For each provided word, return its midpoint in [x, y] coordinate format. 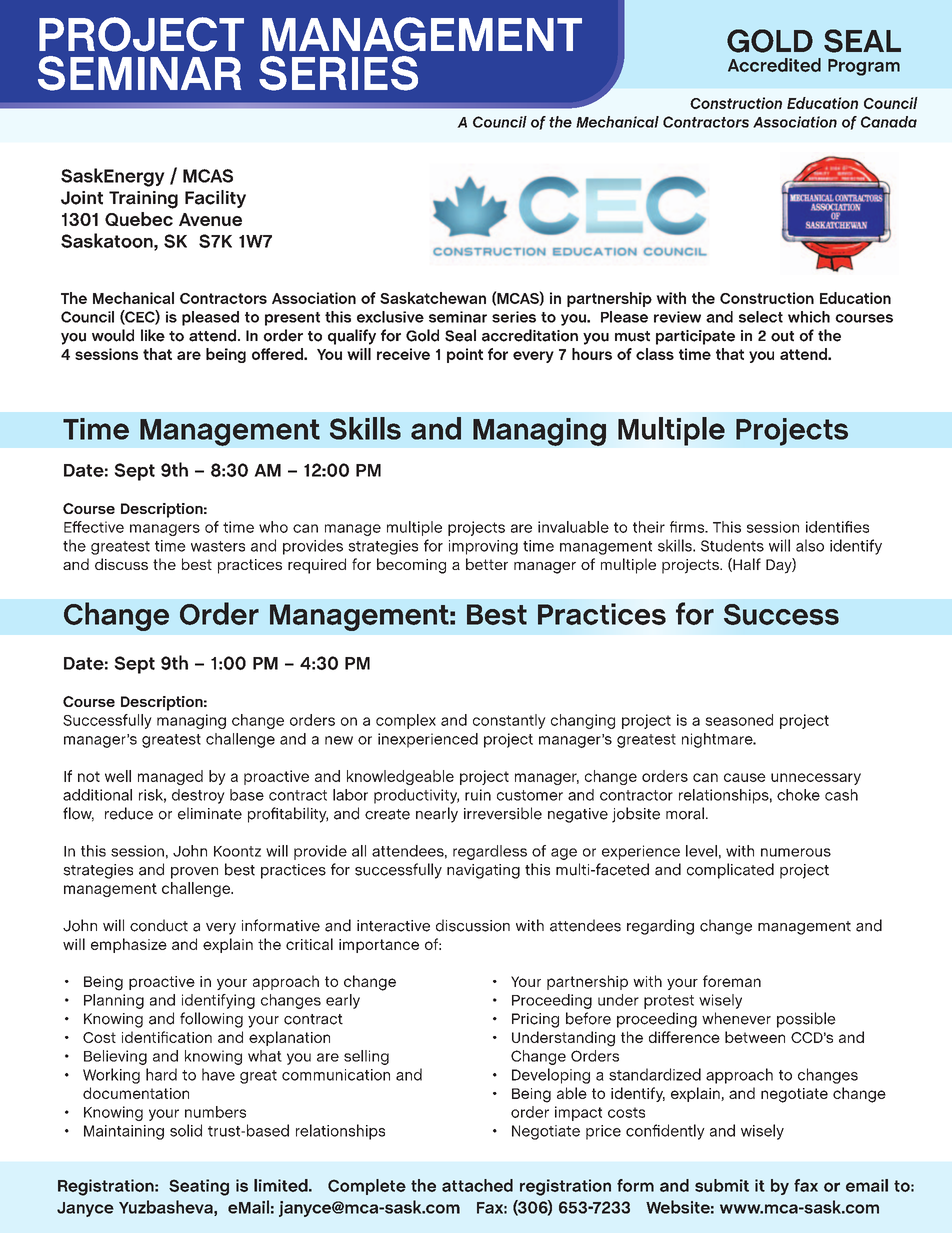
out [782, 336]
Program [864, 67]
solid [186, 1130]
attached [477, 1185]
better [487, 564]
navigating [483, 871]
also [810, 545]
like [153, 335]
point [465, 355]
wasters [218, 546]
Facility [215, 199]
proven [194, 873]
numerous [796, 852]
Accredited [774, 65]
